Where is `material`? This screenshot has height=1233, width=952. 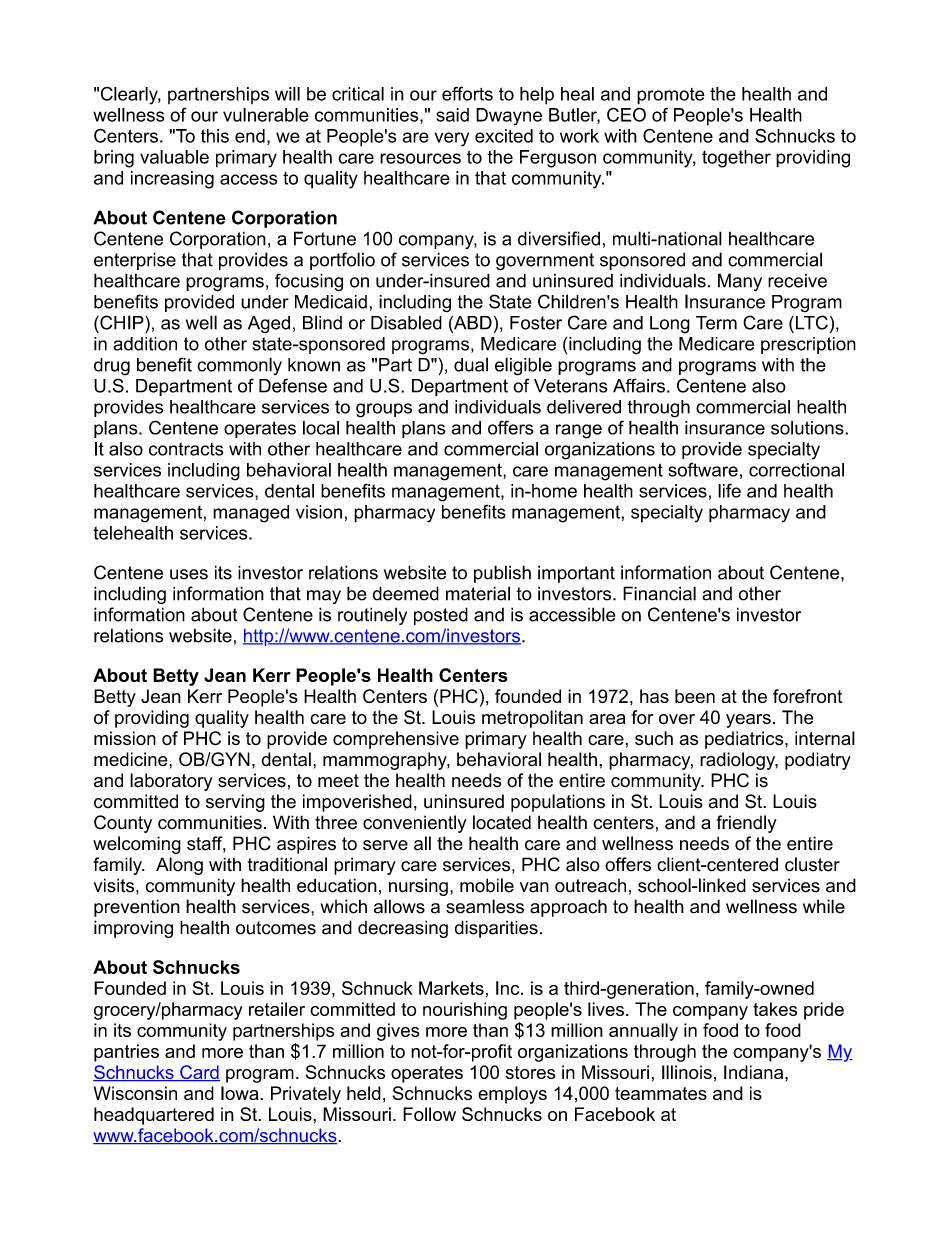 material is located at coordinates (478, 593).
